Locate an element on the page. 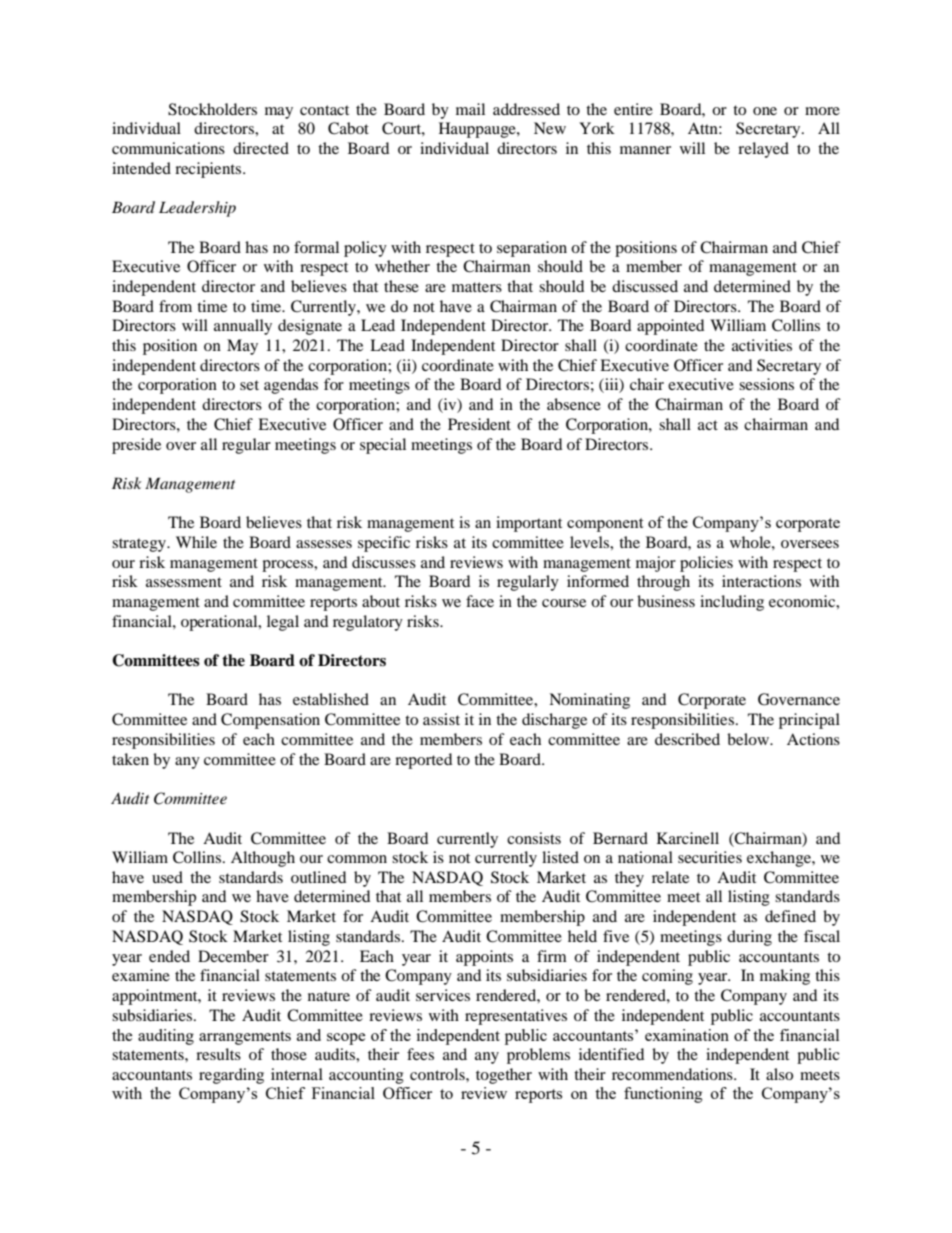  Although is located at coordinates (263, 859).
